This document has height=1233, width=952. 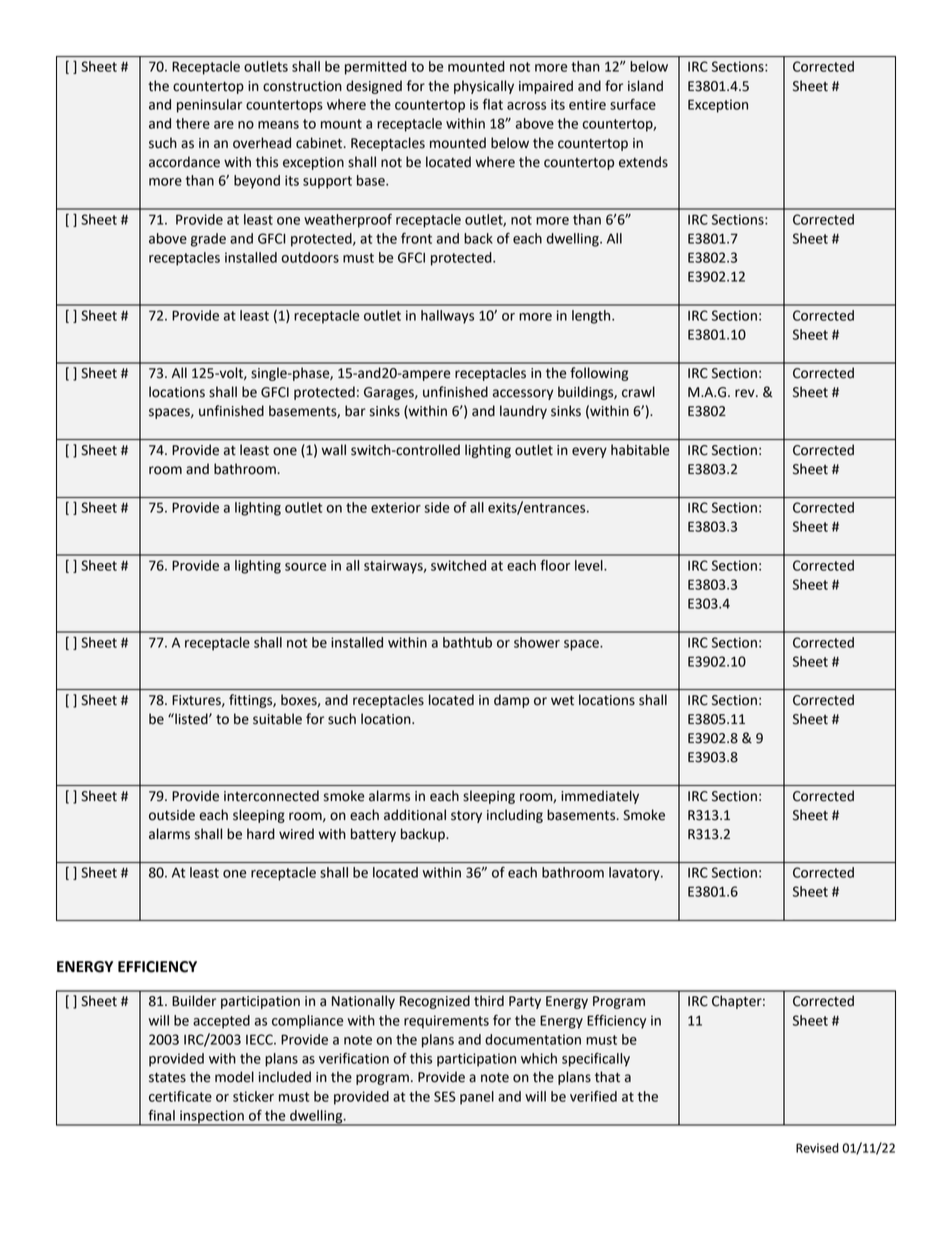 What do you see at coordinates (467, 642) in the document?
I see `bathtub` at bounding box center [467, 642].
